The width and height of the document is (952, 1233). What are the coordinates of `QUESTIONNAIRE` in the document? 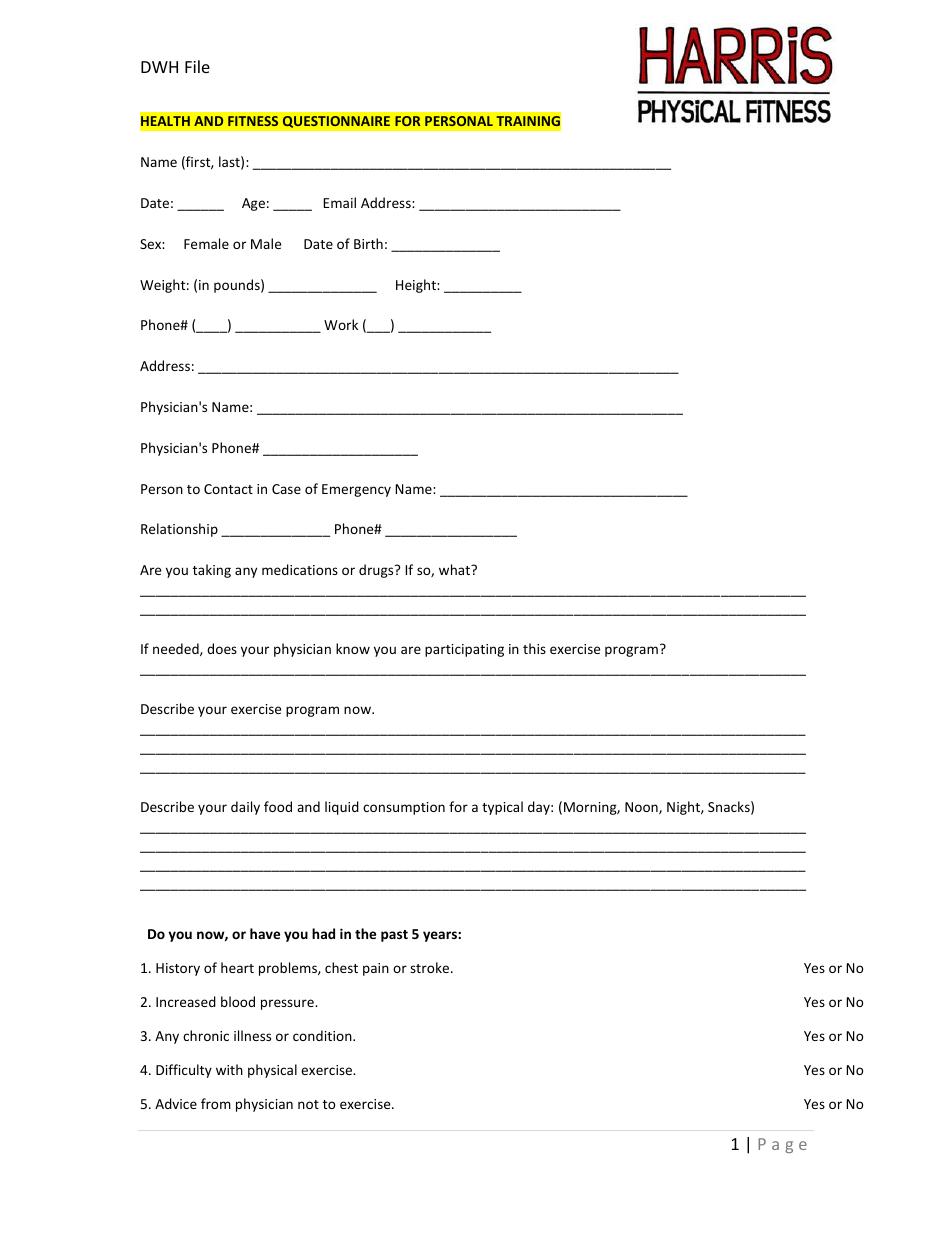 It's located at (336, 122).
